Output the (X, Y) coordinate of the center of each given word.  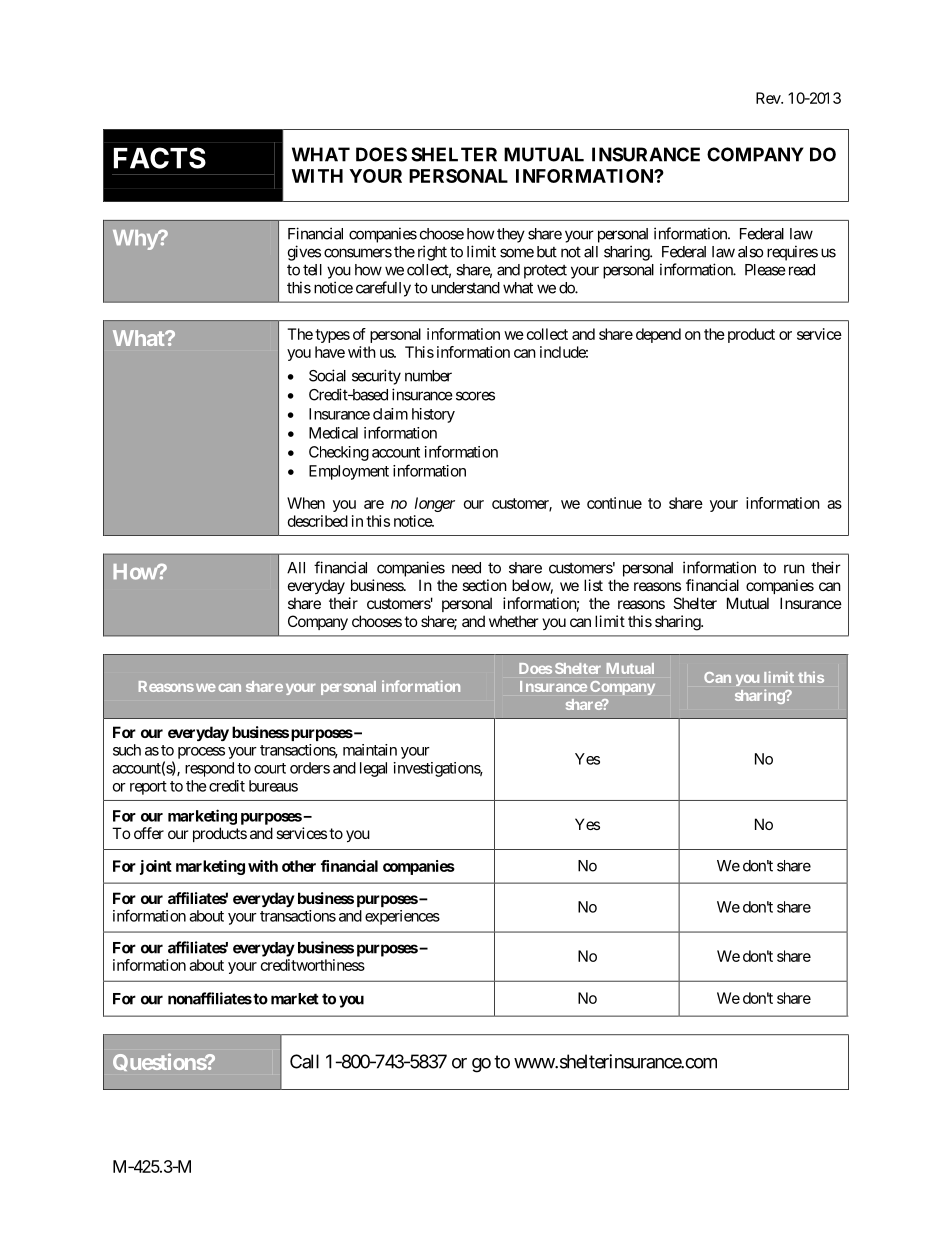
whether (513, 621)
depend (658, 335)
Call (304, 1061)
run (794, 569)
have (330, 352)
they (511, 235)
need (466, 568)
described (318, 521)
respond (209, 769)
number (428, 376)
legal (373, 769)
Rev (769, 98)
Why (136, 240)
